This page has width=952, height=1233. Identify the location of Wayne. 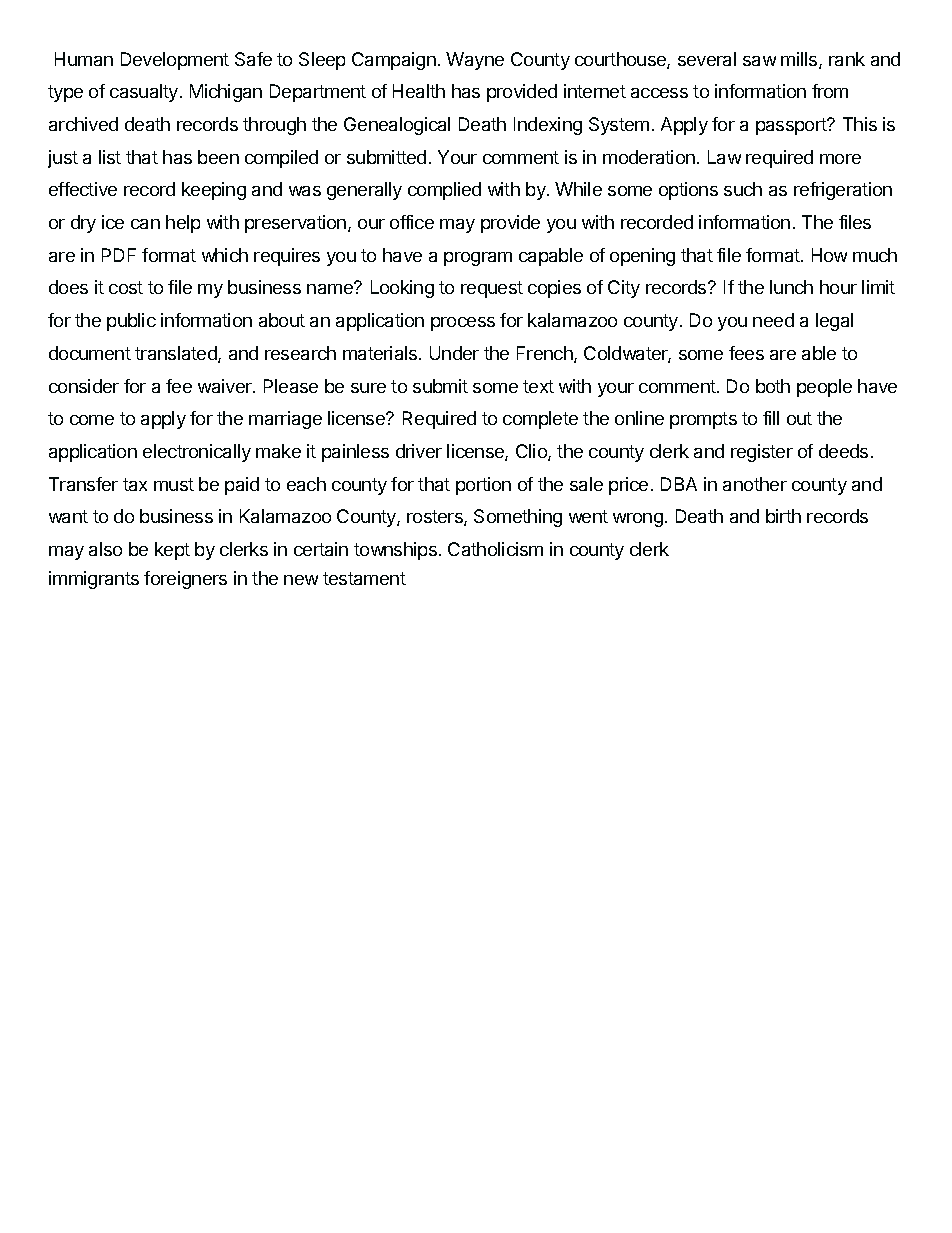
(475, 61).
